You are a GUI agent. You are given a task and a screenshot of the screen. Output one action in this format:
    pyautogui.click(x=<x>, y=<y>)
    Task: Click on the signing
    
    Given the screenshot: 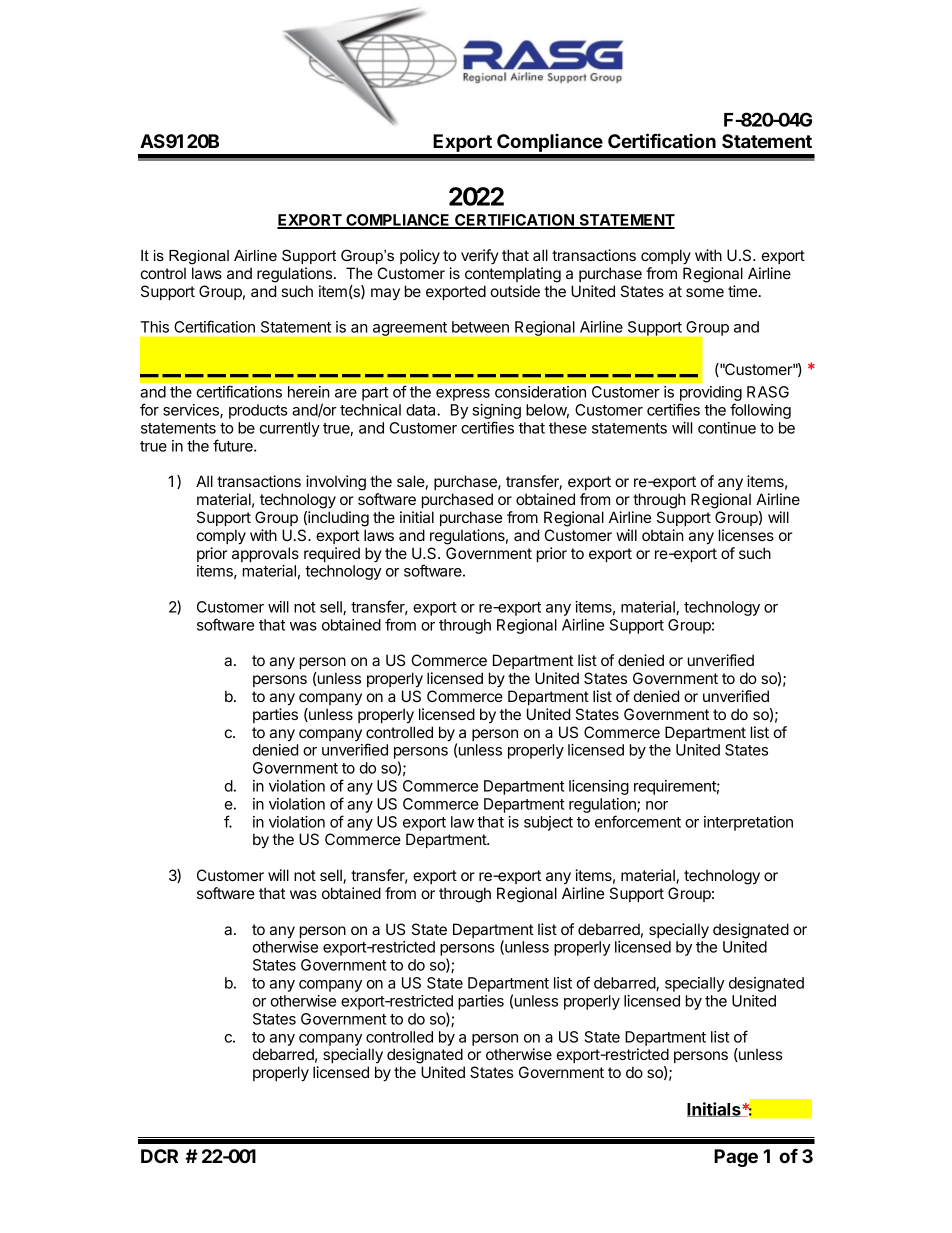 What is the action you would take?
    pyautogui.click(x=496, y=413)
